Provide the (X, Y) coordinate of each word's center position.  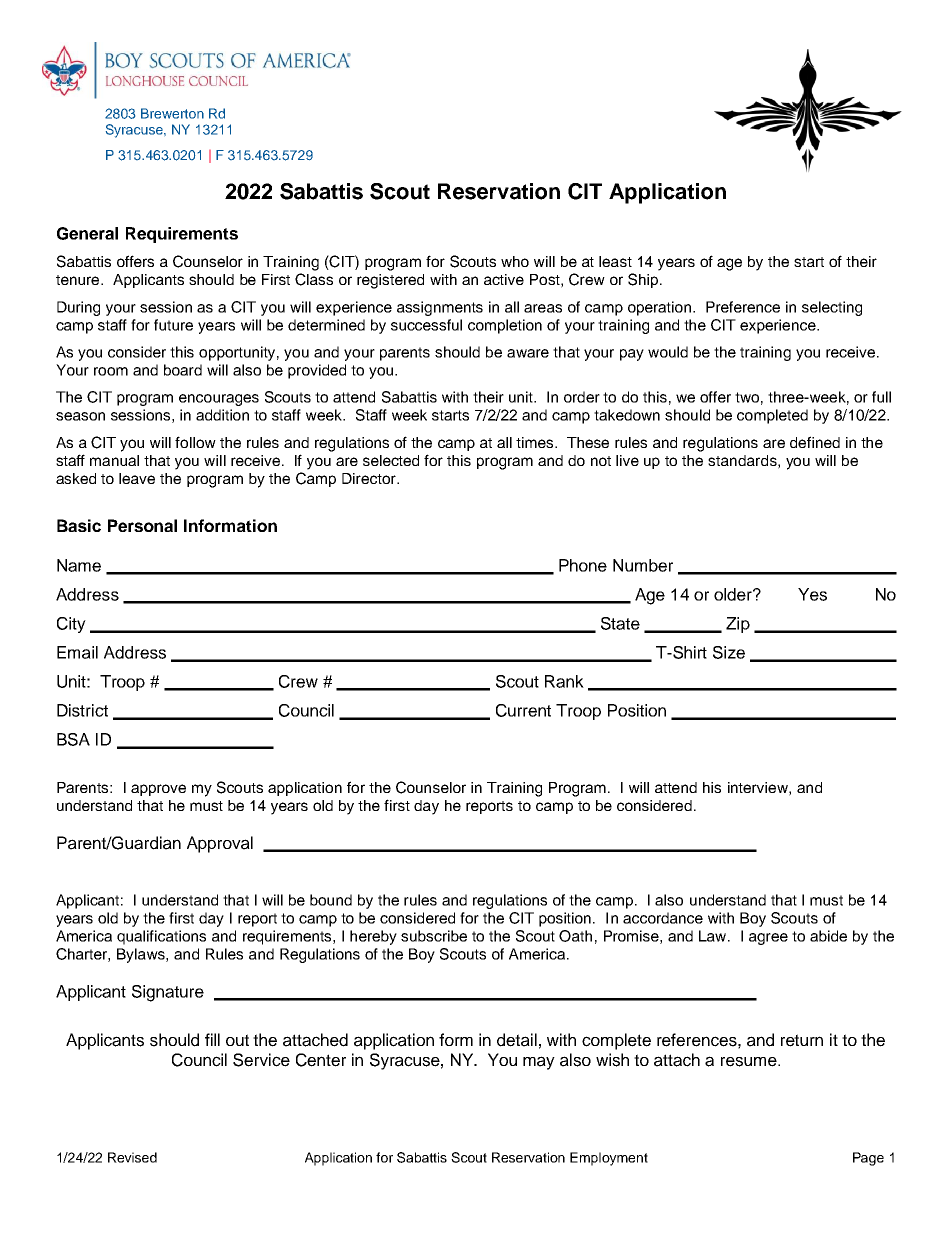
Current (523, 710)
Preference (743, 307)
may (539, 1063)
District (82, 710)
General (87, 233)
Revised (132, 1157)
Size (729, 652)
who (515, 261)
